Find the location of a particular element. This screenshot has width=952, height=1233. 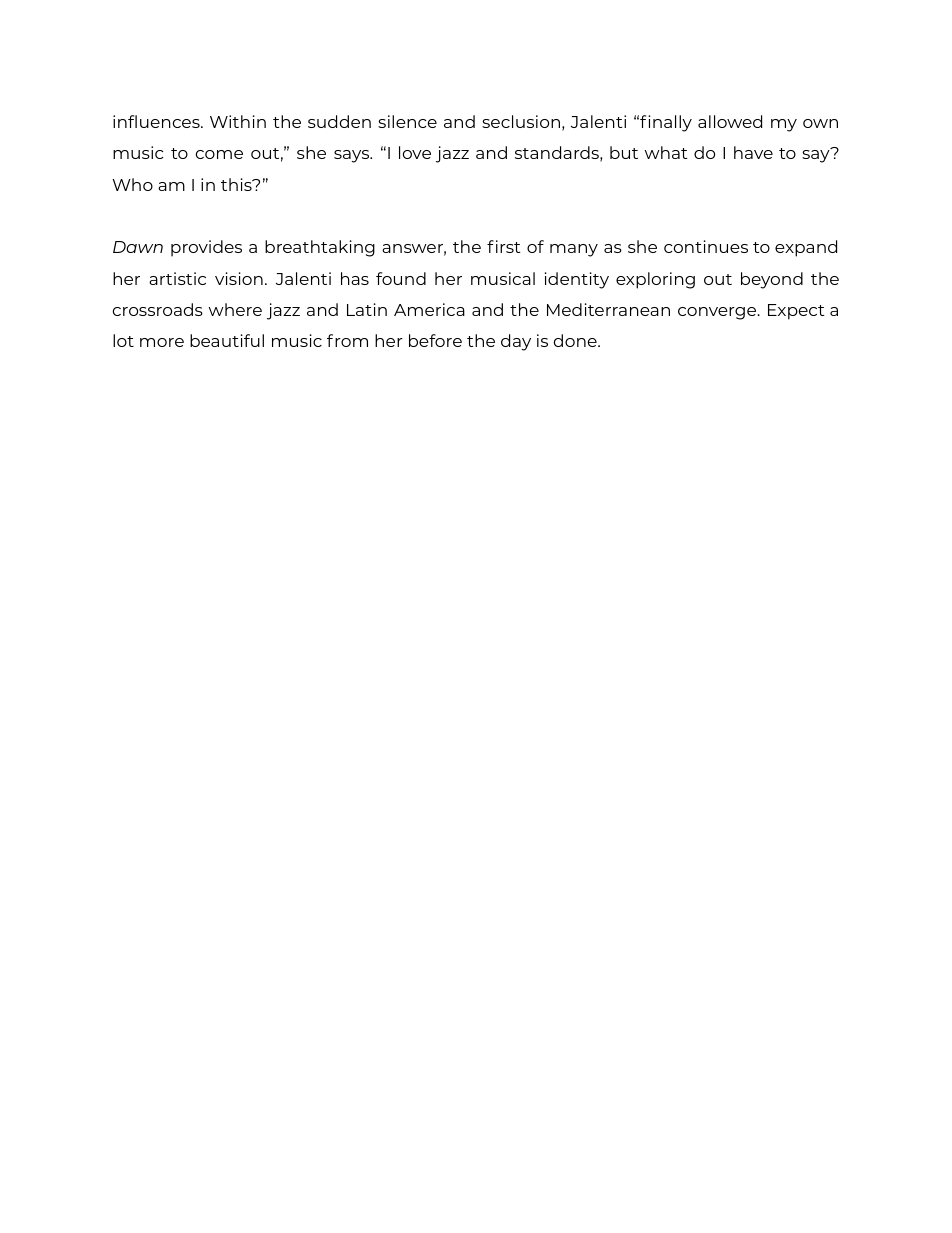

Within is located at coordinates (238, 121).
